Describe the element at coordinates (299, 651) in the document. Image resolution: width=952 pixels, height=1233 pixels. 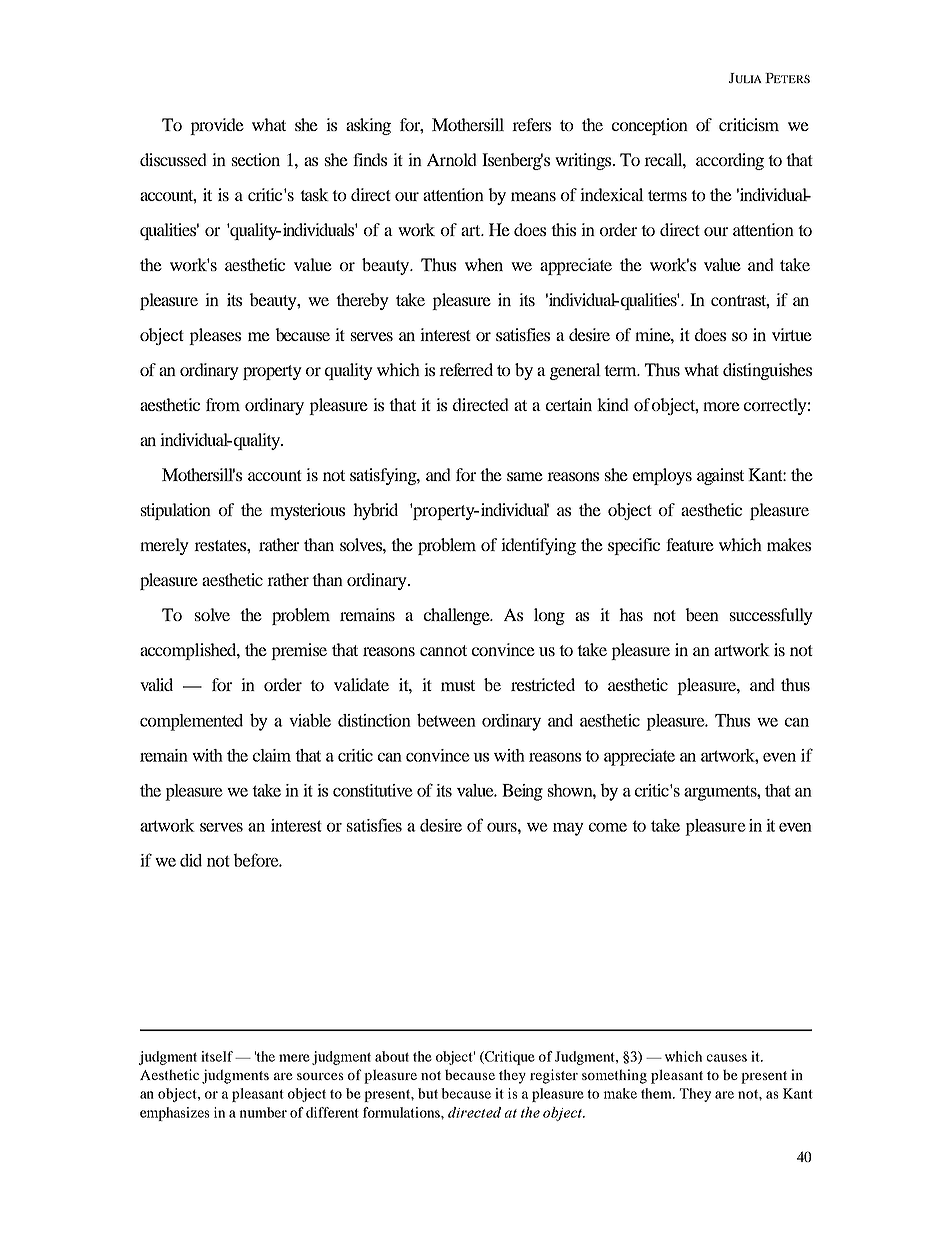
I see `premise` at that location.
